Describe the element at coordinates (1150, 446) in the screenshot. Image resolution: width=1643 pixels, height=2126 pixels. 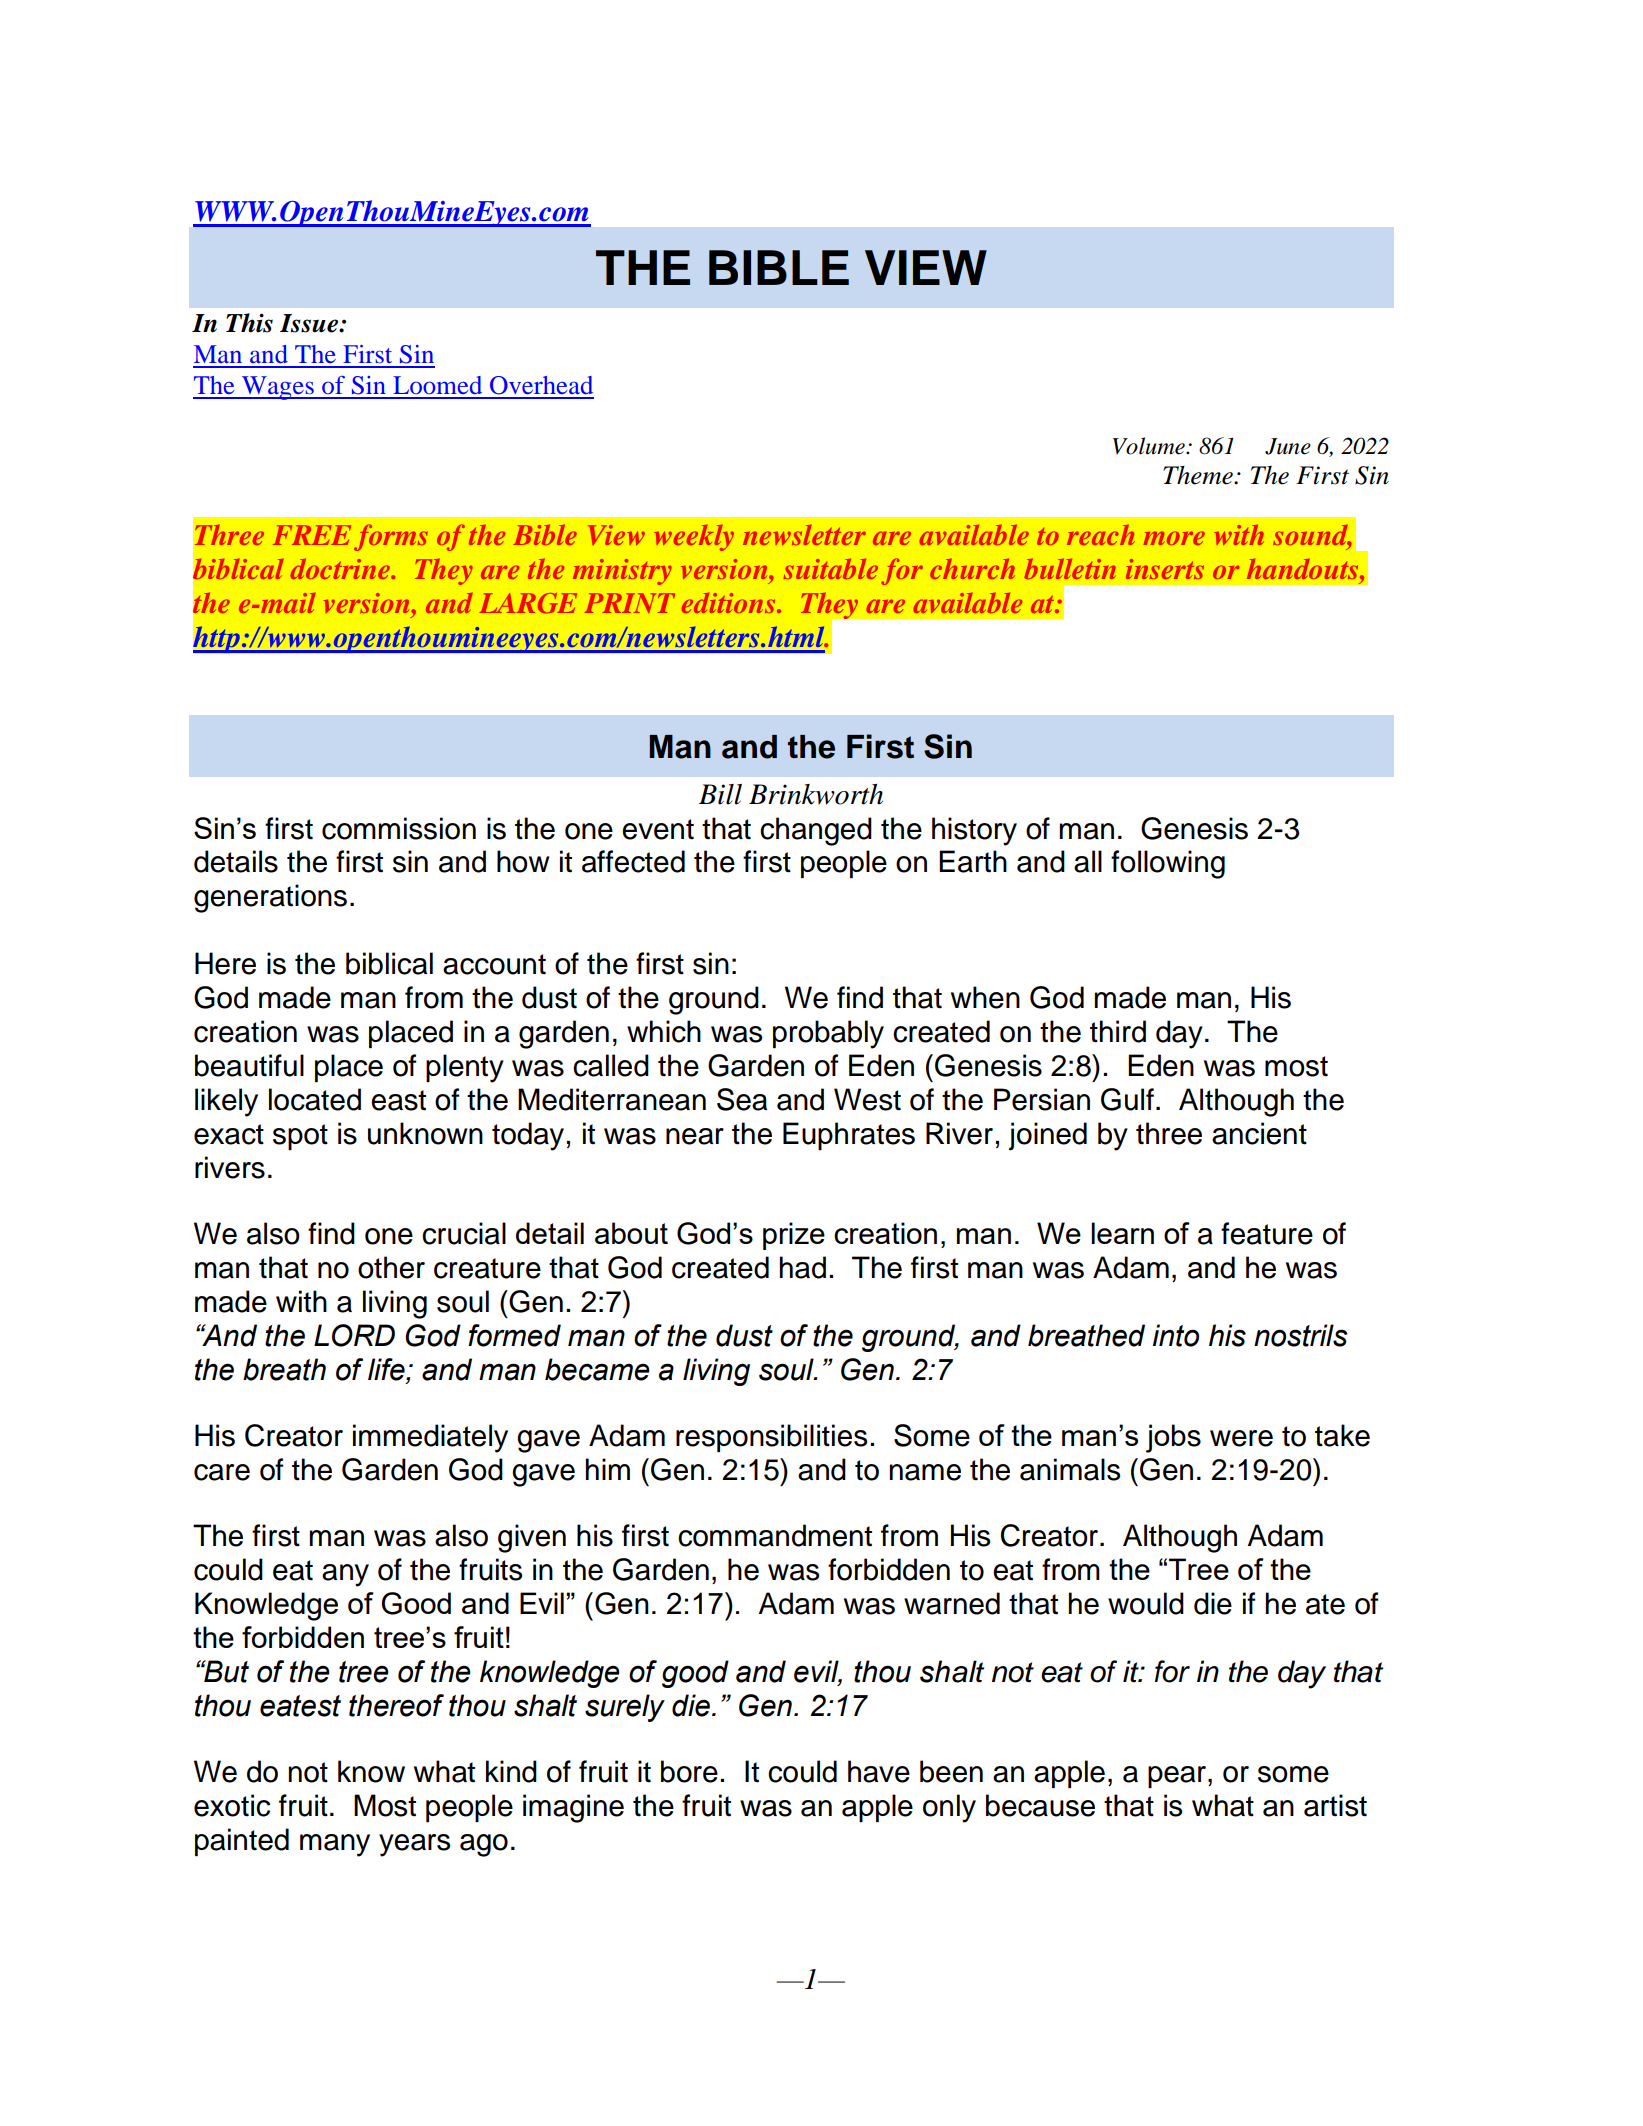
I see `Volume` at that location.
